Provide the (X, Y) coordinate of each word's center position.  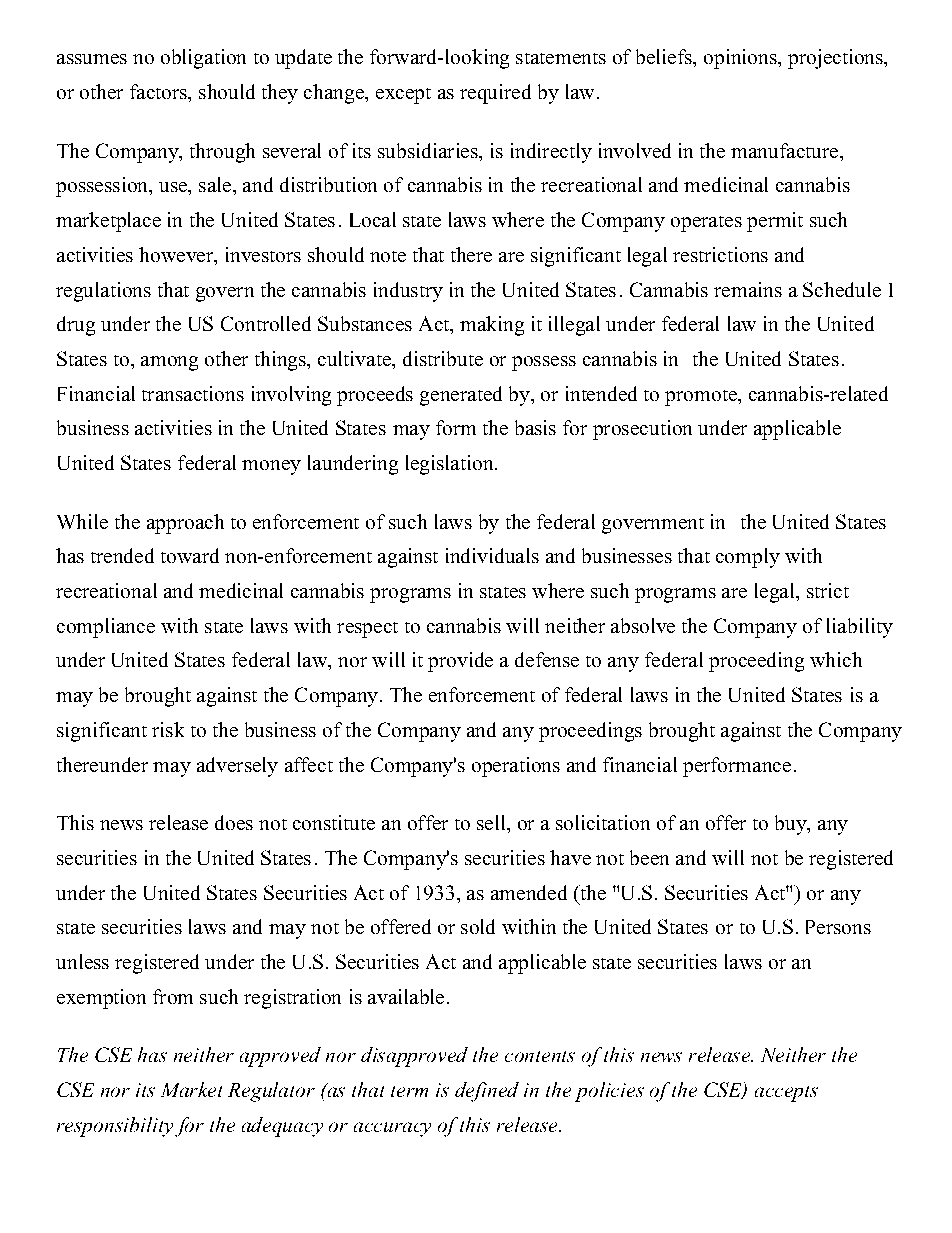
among (169, 363)
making (492, 326)
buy (792, 825)
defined (487, 1092)
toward (190, 555)
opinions (741, 59)
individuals (492, 555)
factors (159, 91)
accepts (786, 1094)
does (234, 822)
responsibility (115, 1127)
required (495, 94)
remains (748, 289)
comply (748, 558)
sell (492, 822)
